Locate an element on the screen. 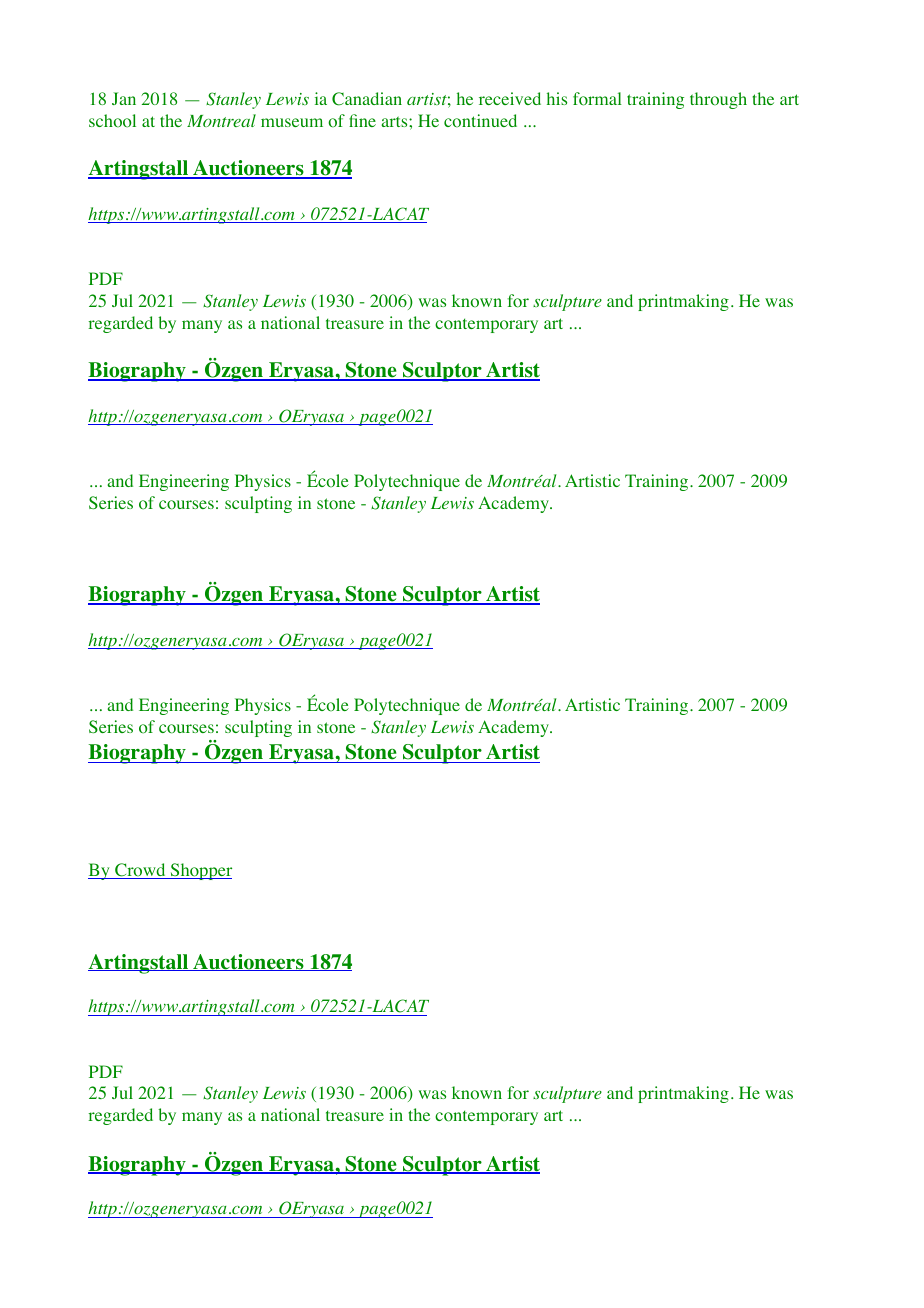 This screenshot has width=924, height=1308. arts is located at coordinates (395, 121).
